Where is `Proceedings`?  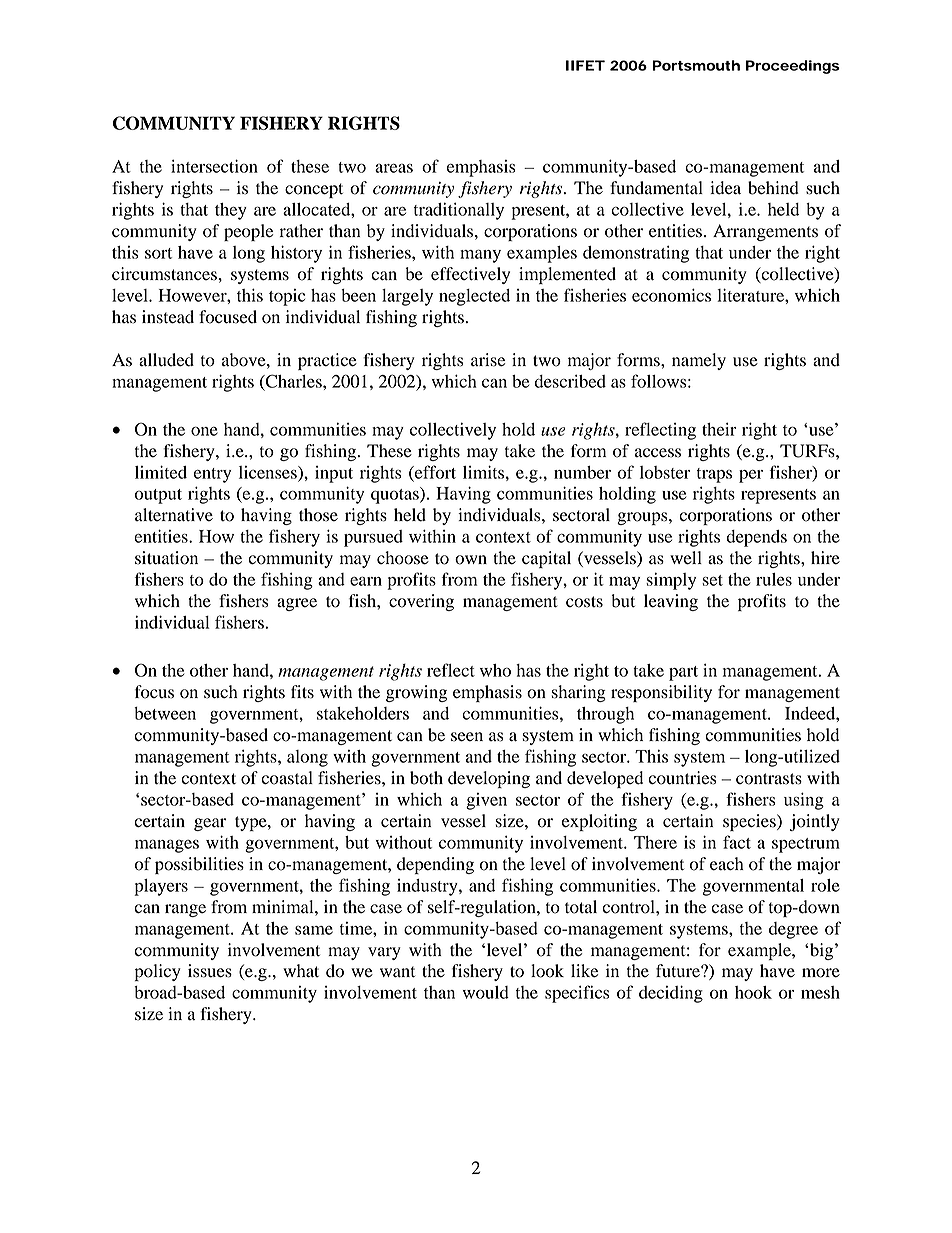 Proceedings is located at coordinates (793, 67).
